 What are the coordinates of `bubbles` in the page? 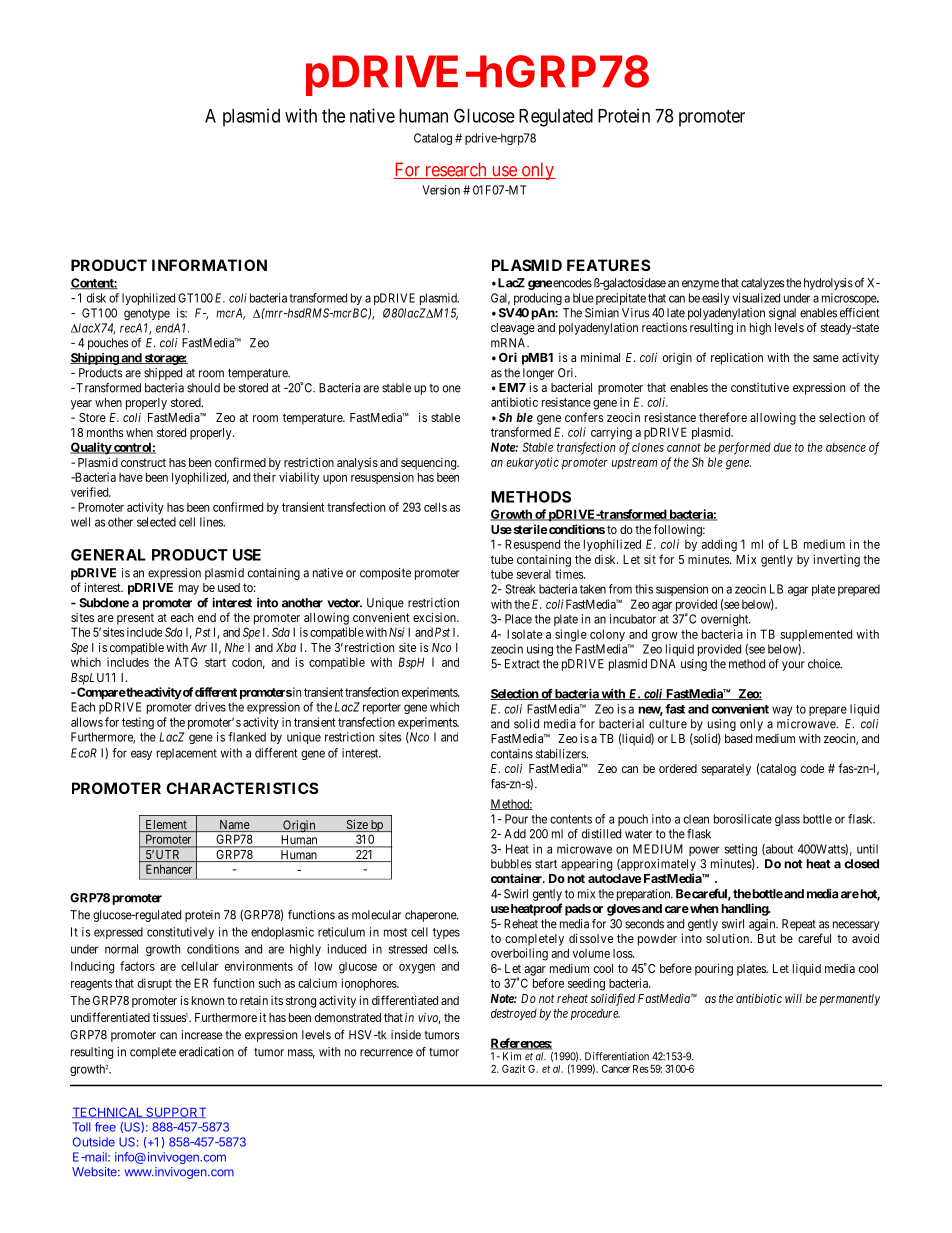 It's located at (511, 864).
